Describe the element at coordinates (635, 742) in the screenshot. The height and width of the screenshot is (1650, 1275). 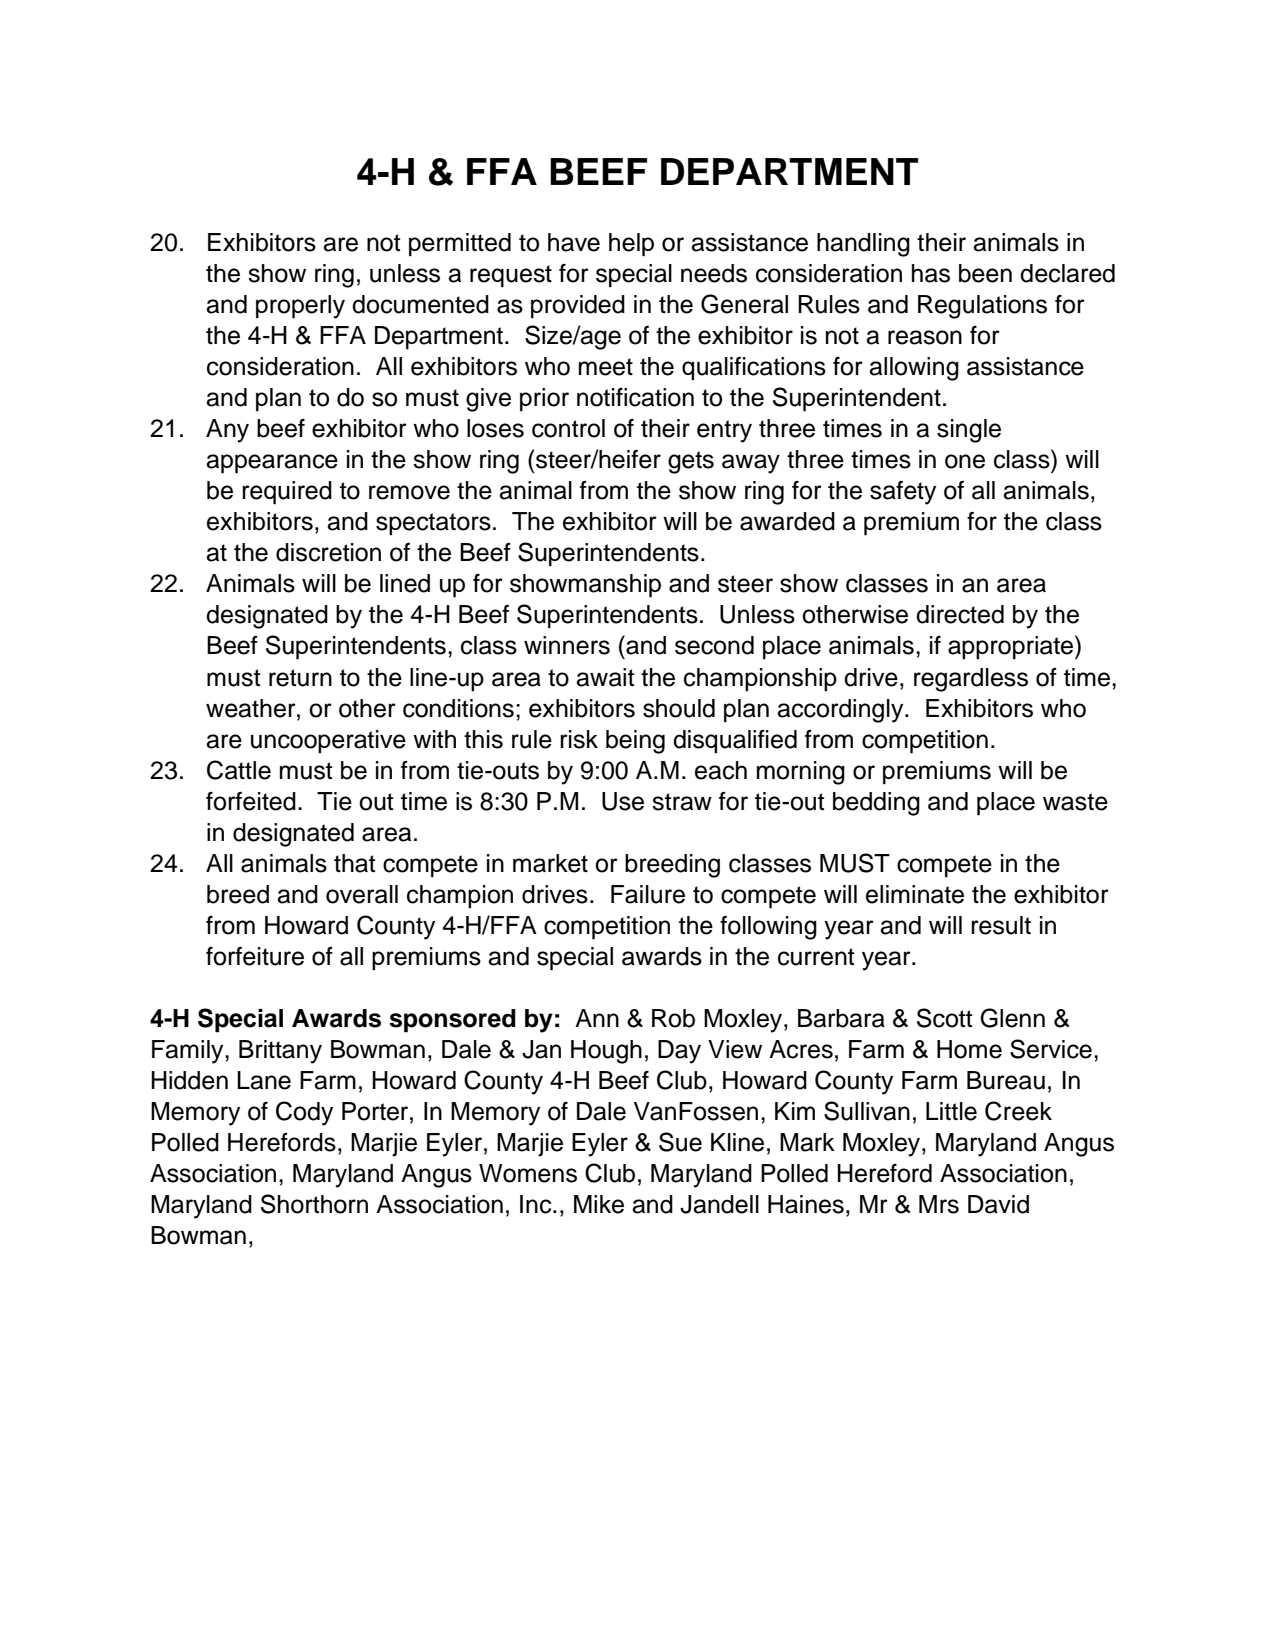
I see `being` at that location.
